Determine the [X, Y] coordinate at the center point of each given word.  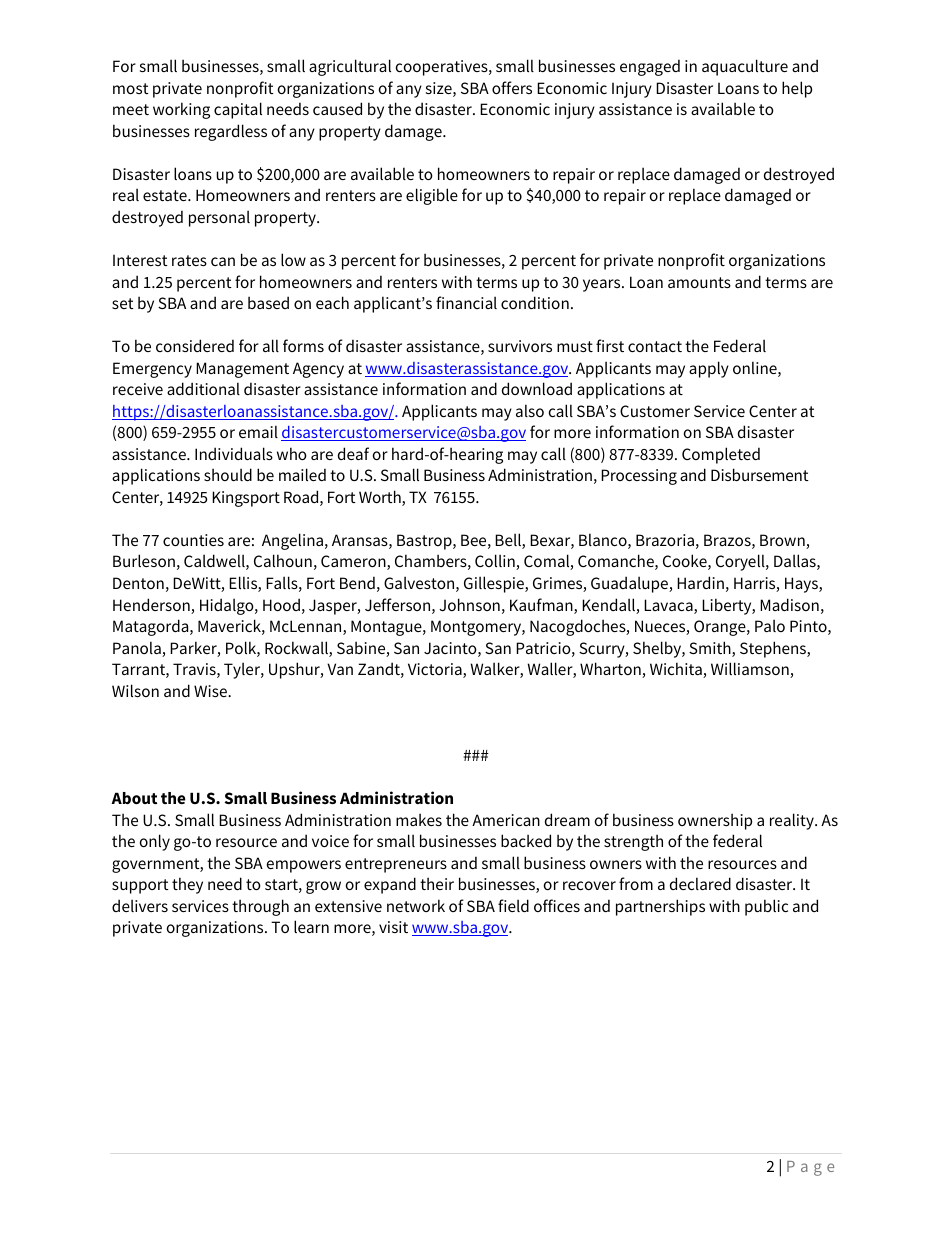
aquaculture [745, 67]
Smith [711, 649]
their [437, 883]
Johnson [469, 604]
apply [709, 369]
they [187, 885]
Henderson [152, 606]
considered [195, 345]
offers [512, 87]
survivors [520, 346]
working [181, 110]
